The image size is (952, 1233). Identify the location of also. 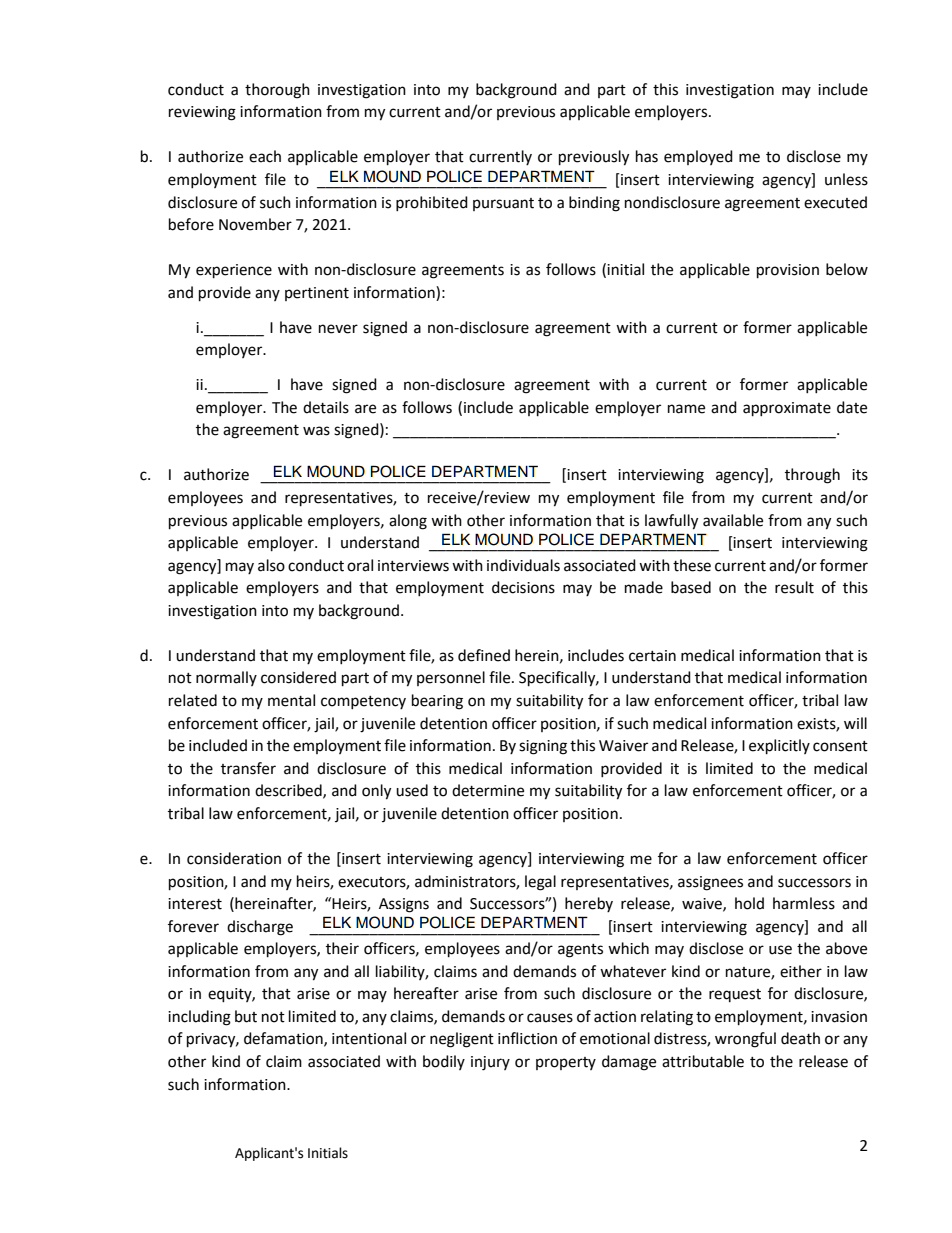
(271, 565).
